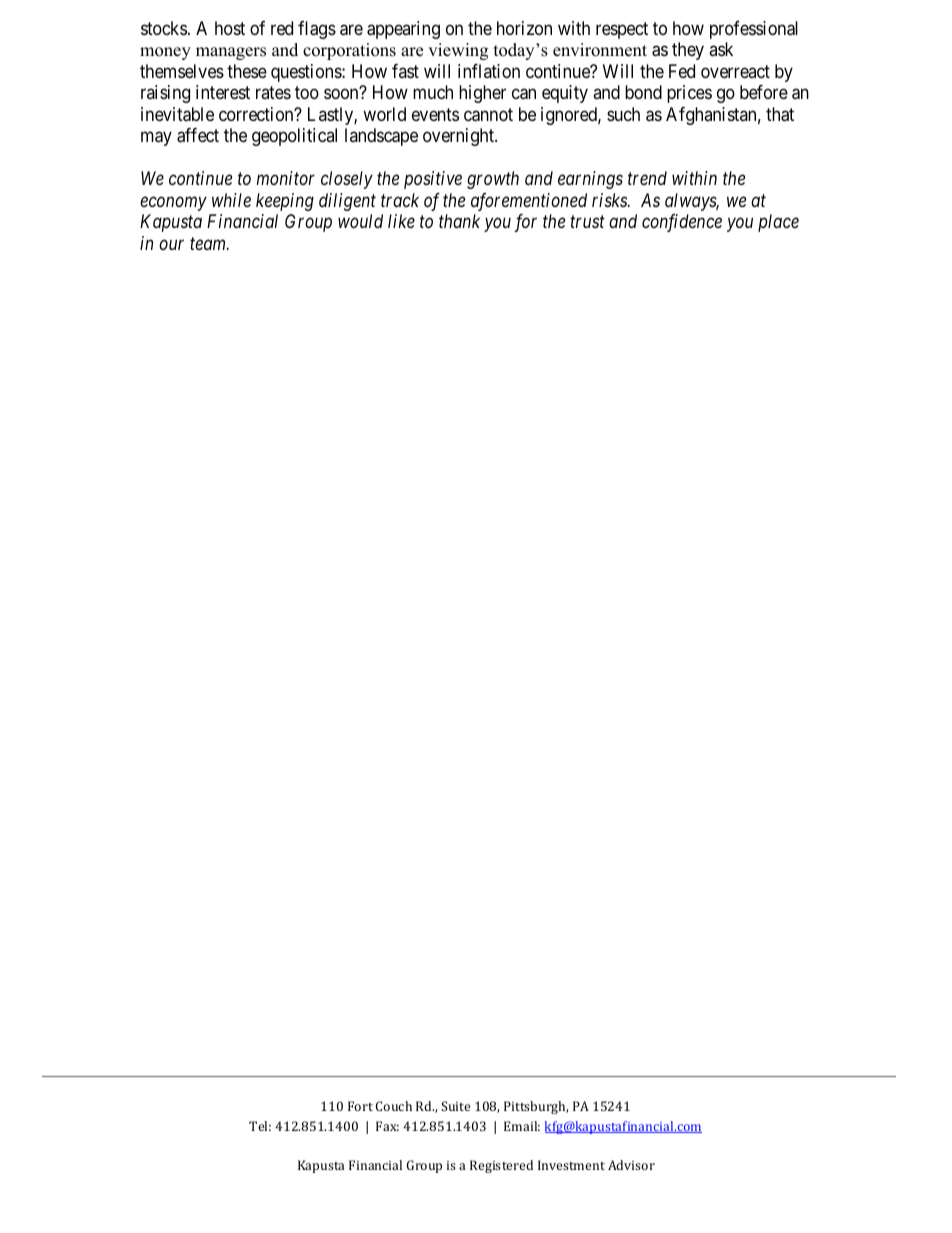 Image resolution: width=952 pixels, height=1233 pixels. What do you see at coordinates (458, 51) in the screenshot?
I see `viewing` at bounding box center [458, 51].
